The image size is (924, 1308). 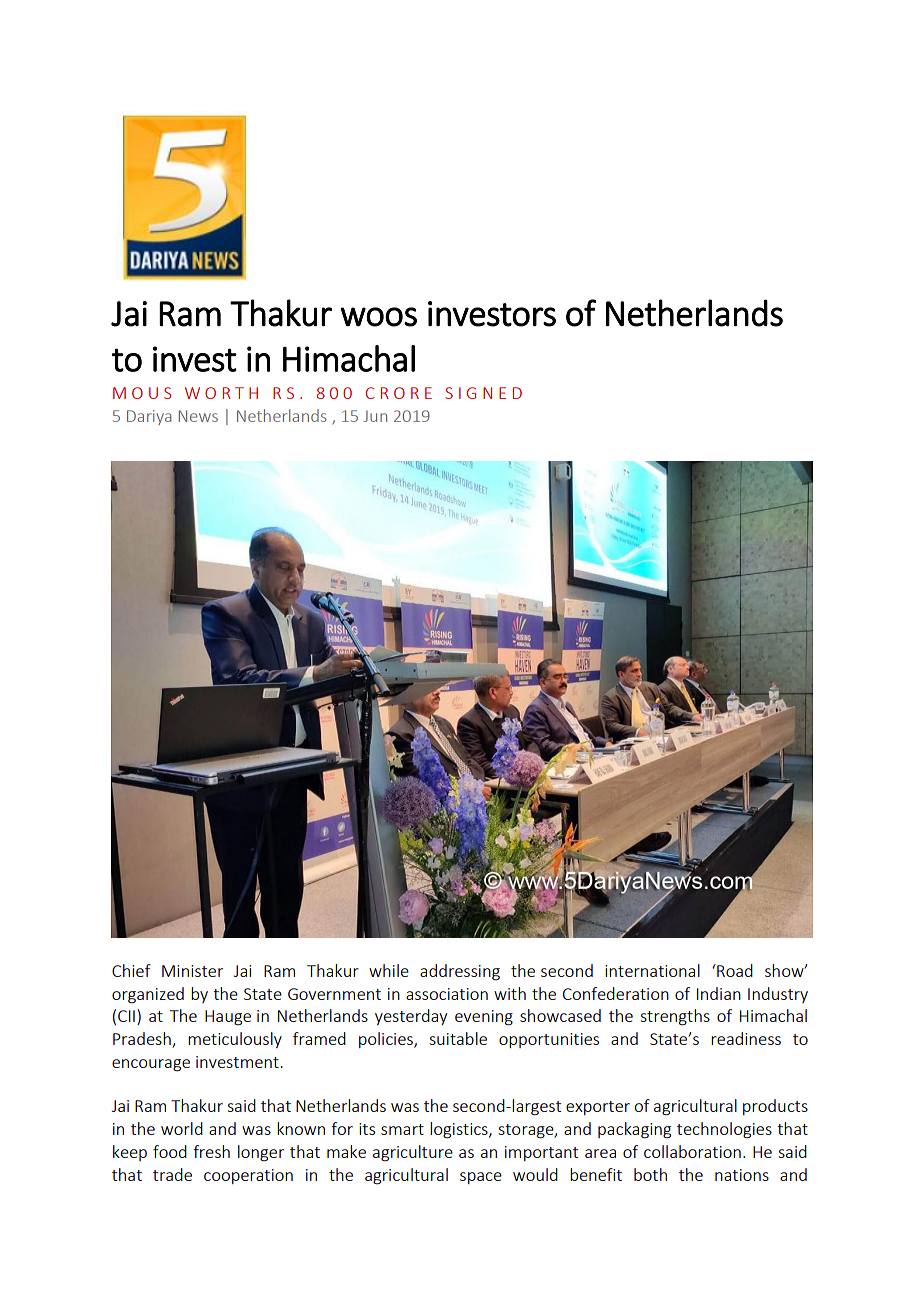 I want to click on woos, so click(x=378, y=317).
